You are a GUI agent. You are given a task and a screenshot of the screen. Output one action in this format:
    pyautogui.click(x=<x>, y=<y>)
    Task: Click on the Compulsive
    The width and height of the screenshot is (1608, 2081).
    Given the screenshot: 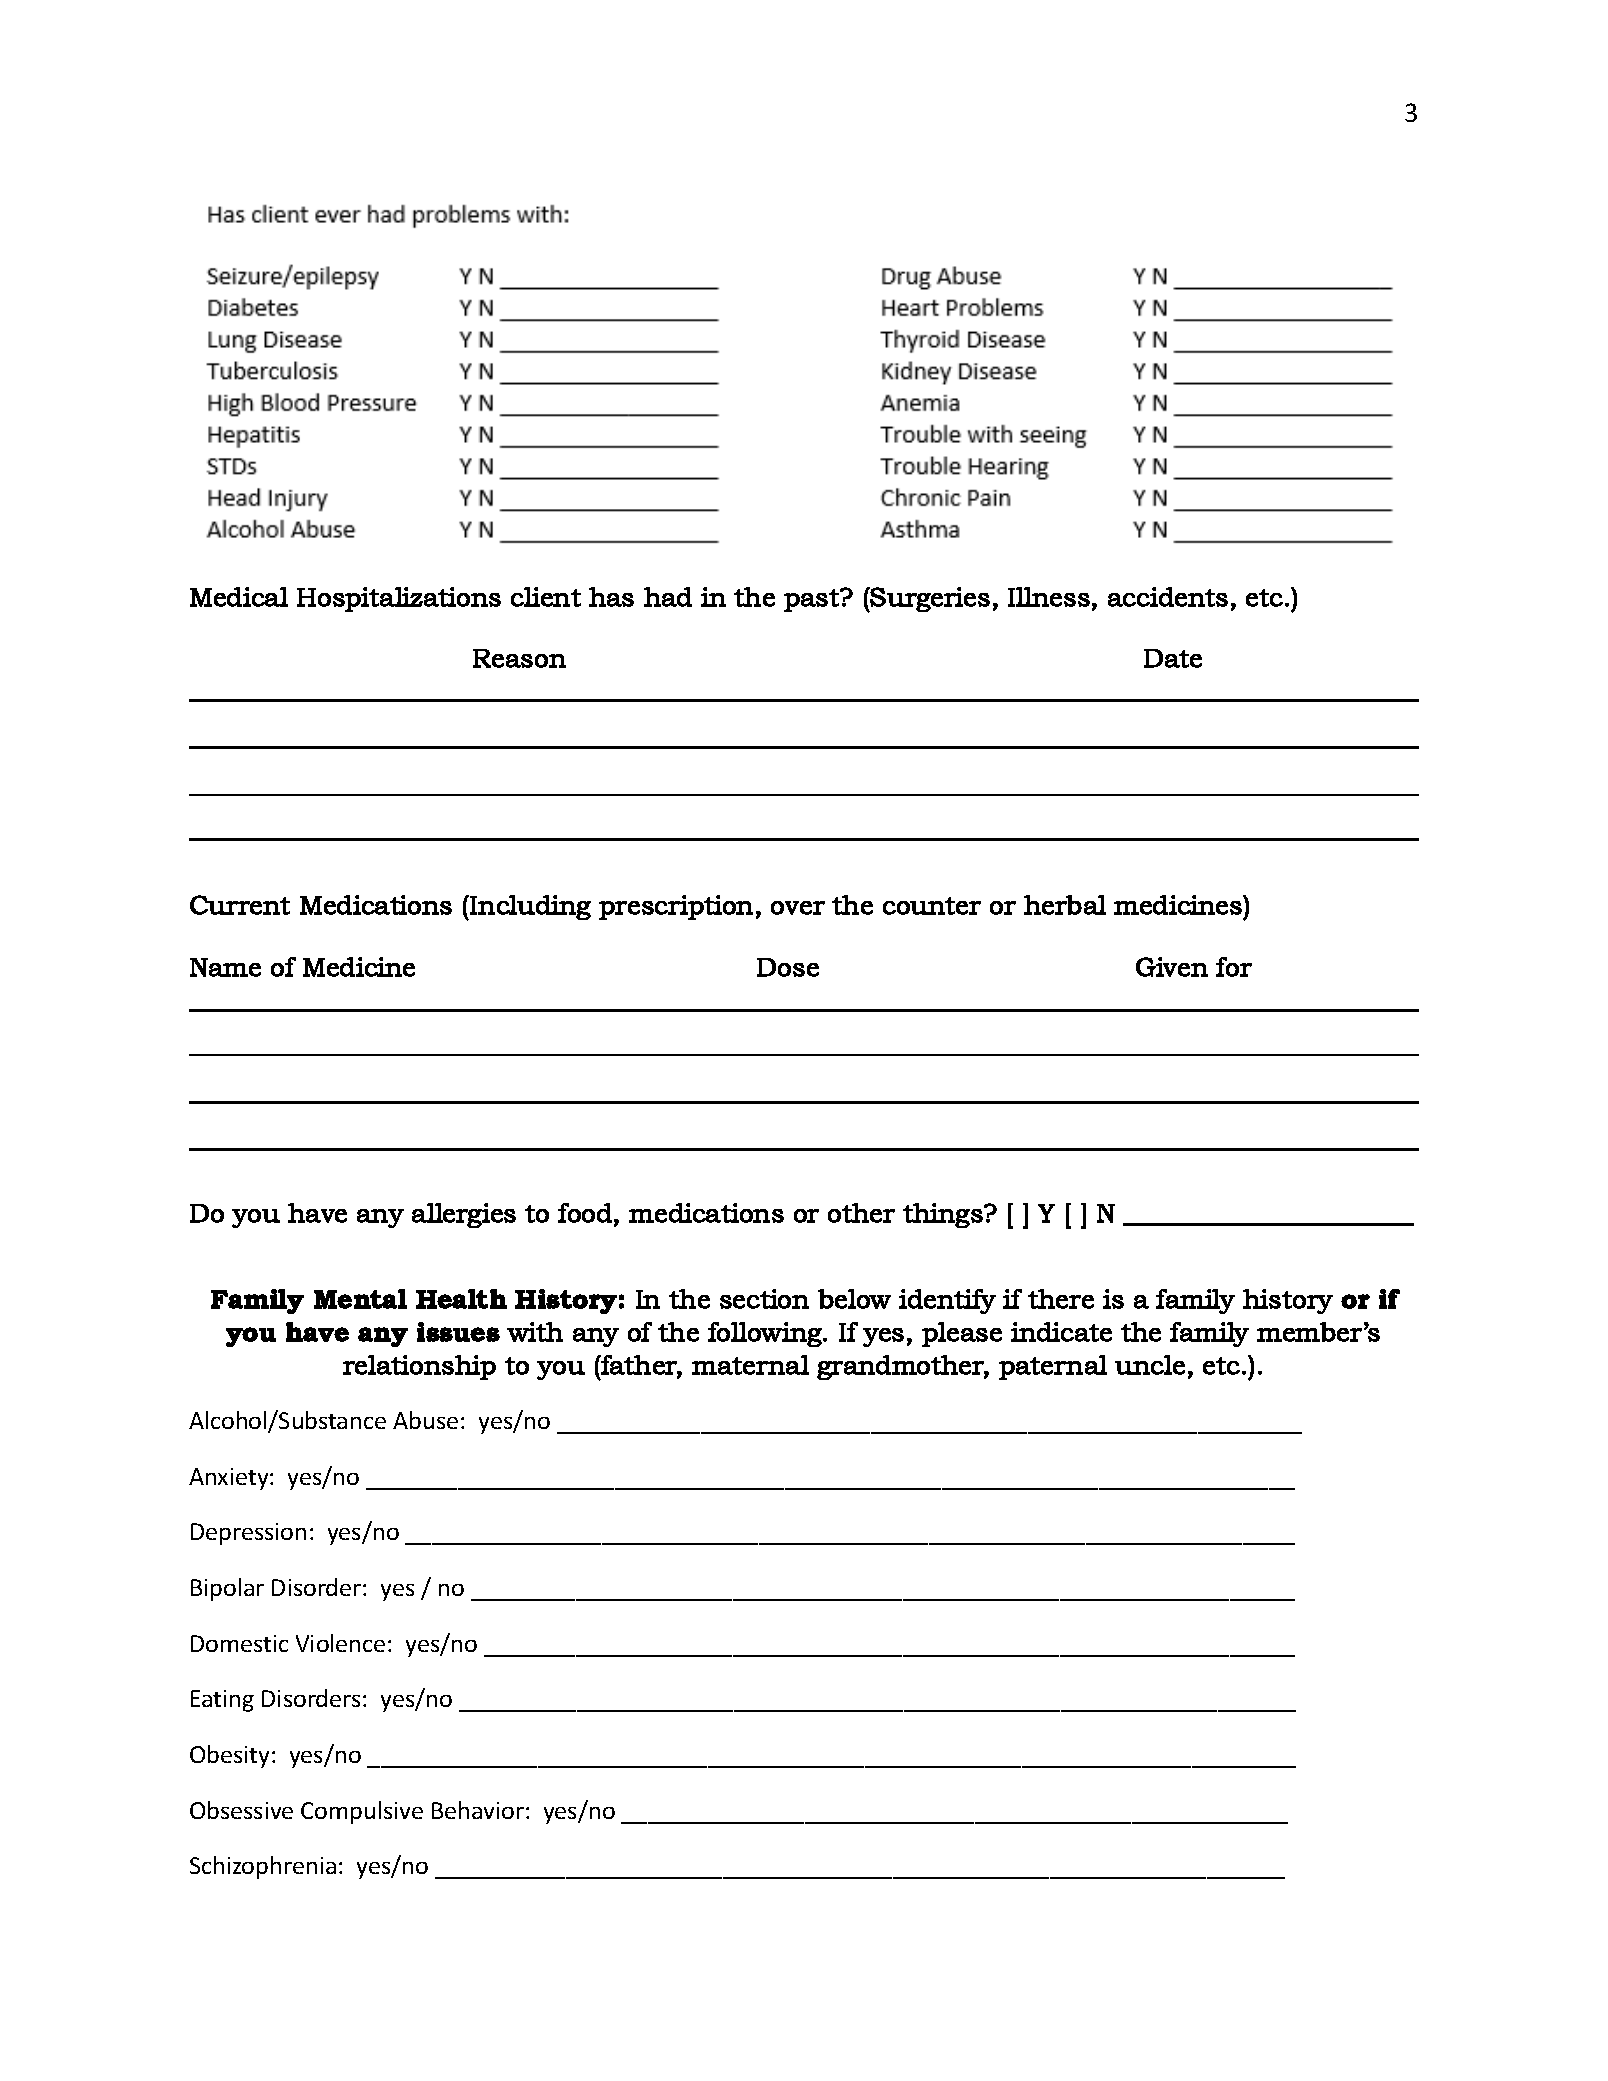 What is the action you would take?
    pyautogui.click(x=362, y=1812)
